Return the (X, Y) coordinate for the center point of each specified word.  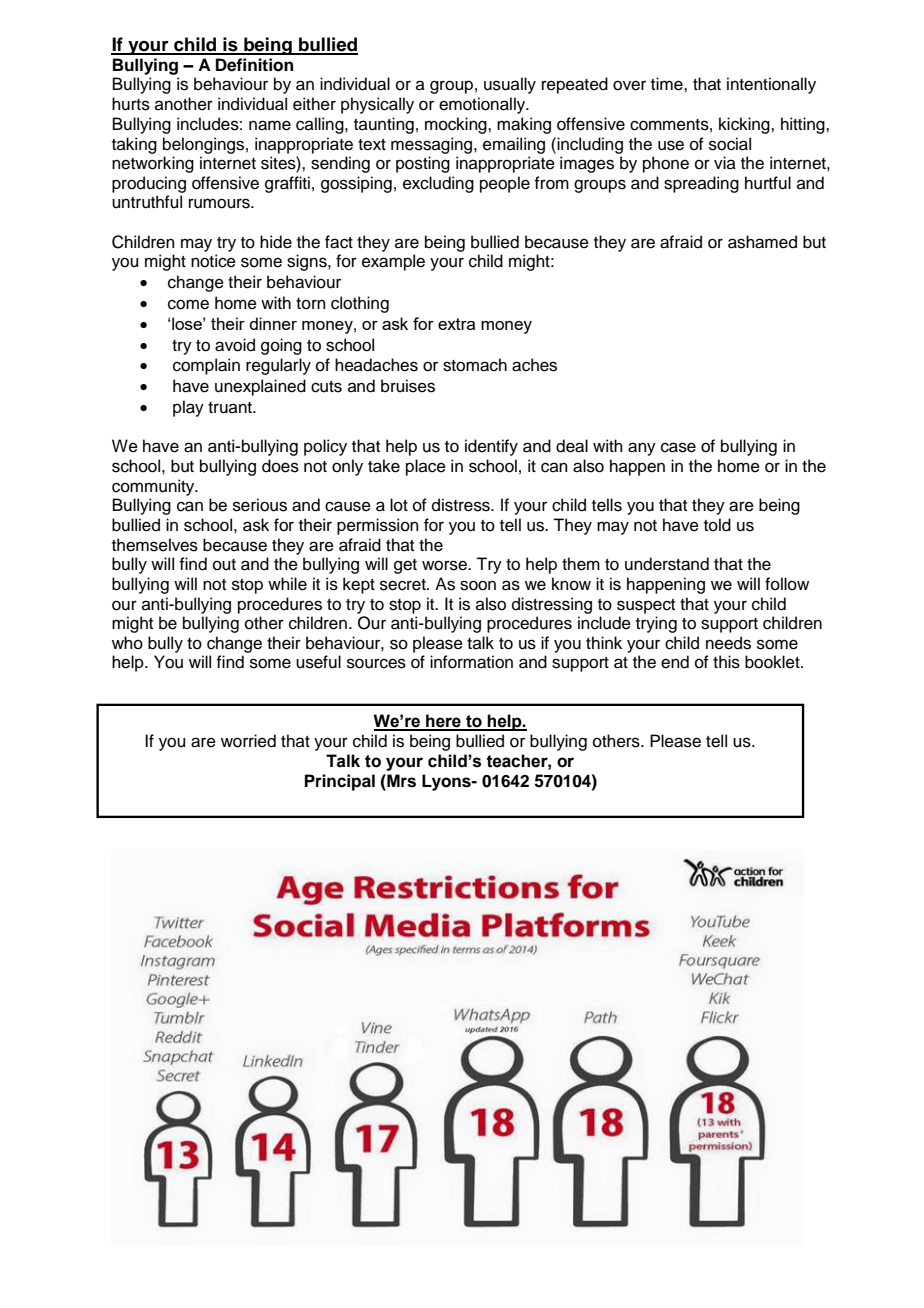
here (443, 722)
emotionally (483, 105)
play (188, 408)
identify (491, 447)
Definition (254, 65)
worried (248, 741)
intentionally (771, 85)
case (678, 447)
